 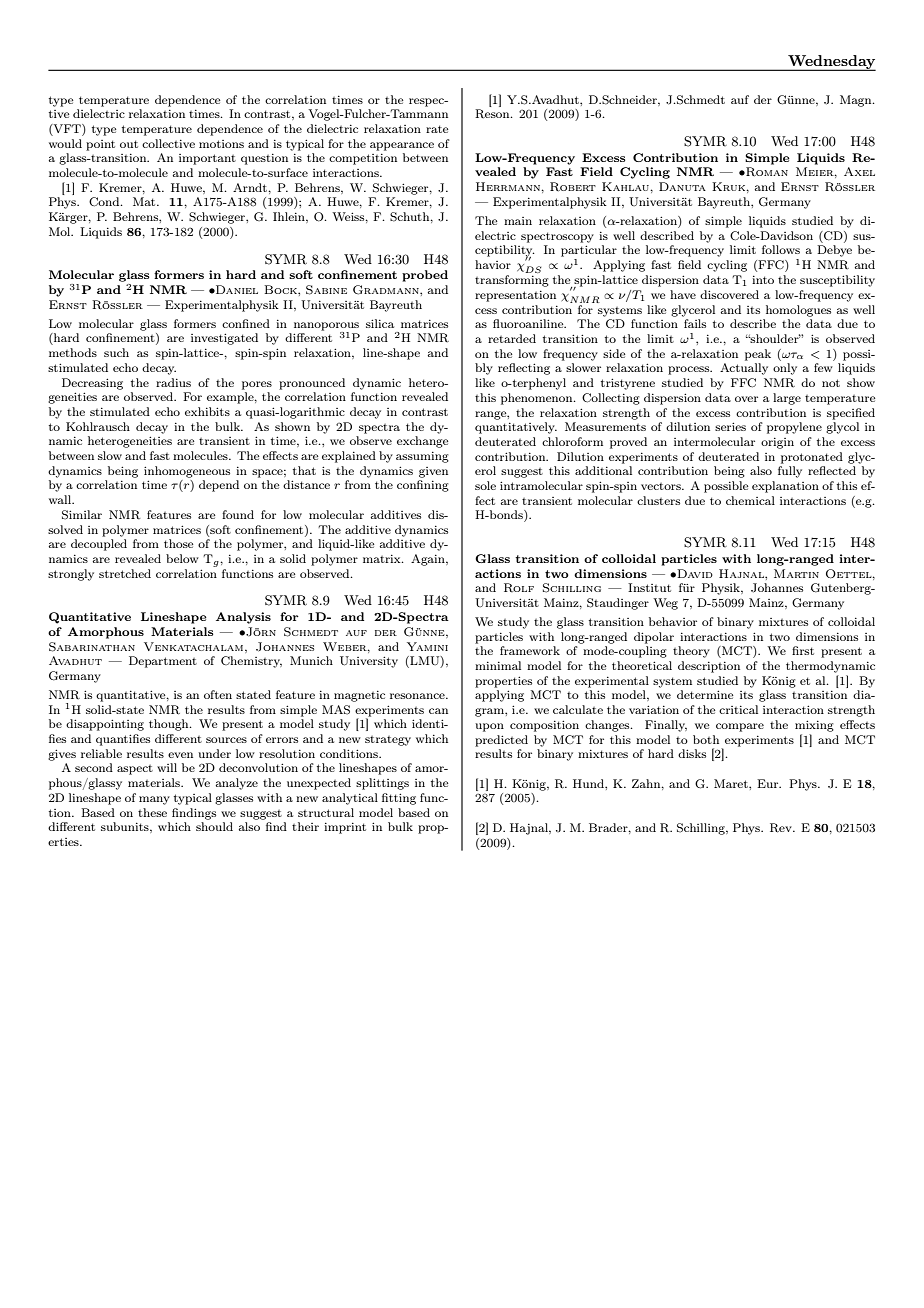 I want to click on disks, so click(x=692, y=753).
